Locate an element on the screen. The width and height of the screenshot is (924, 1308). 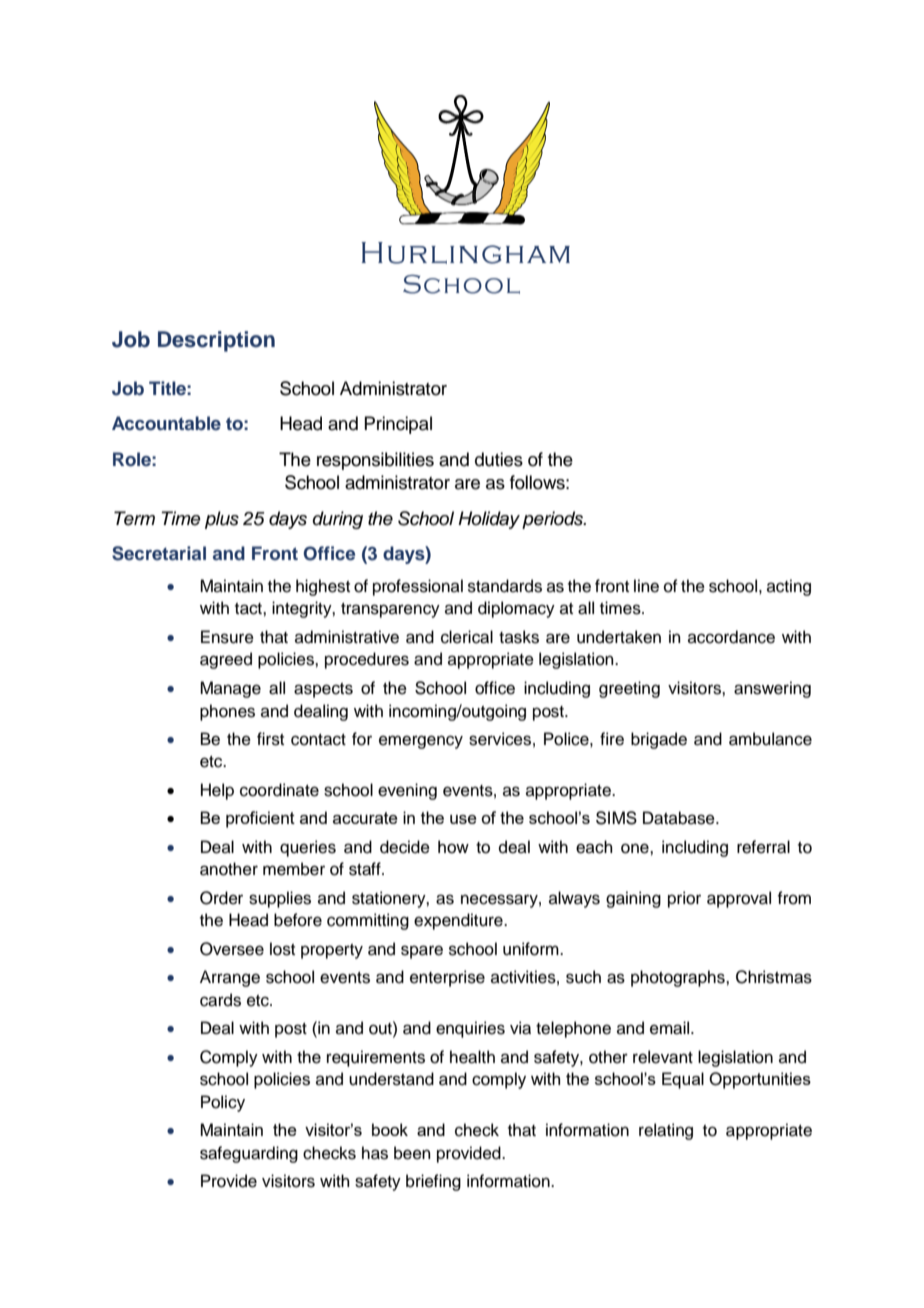
photographs is located at coordinates (679, 978).
